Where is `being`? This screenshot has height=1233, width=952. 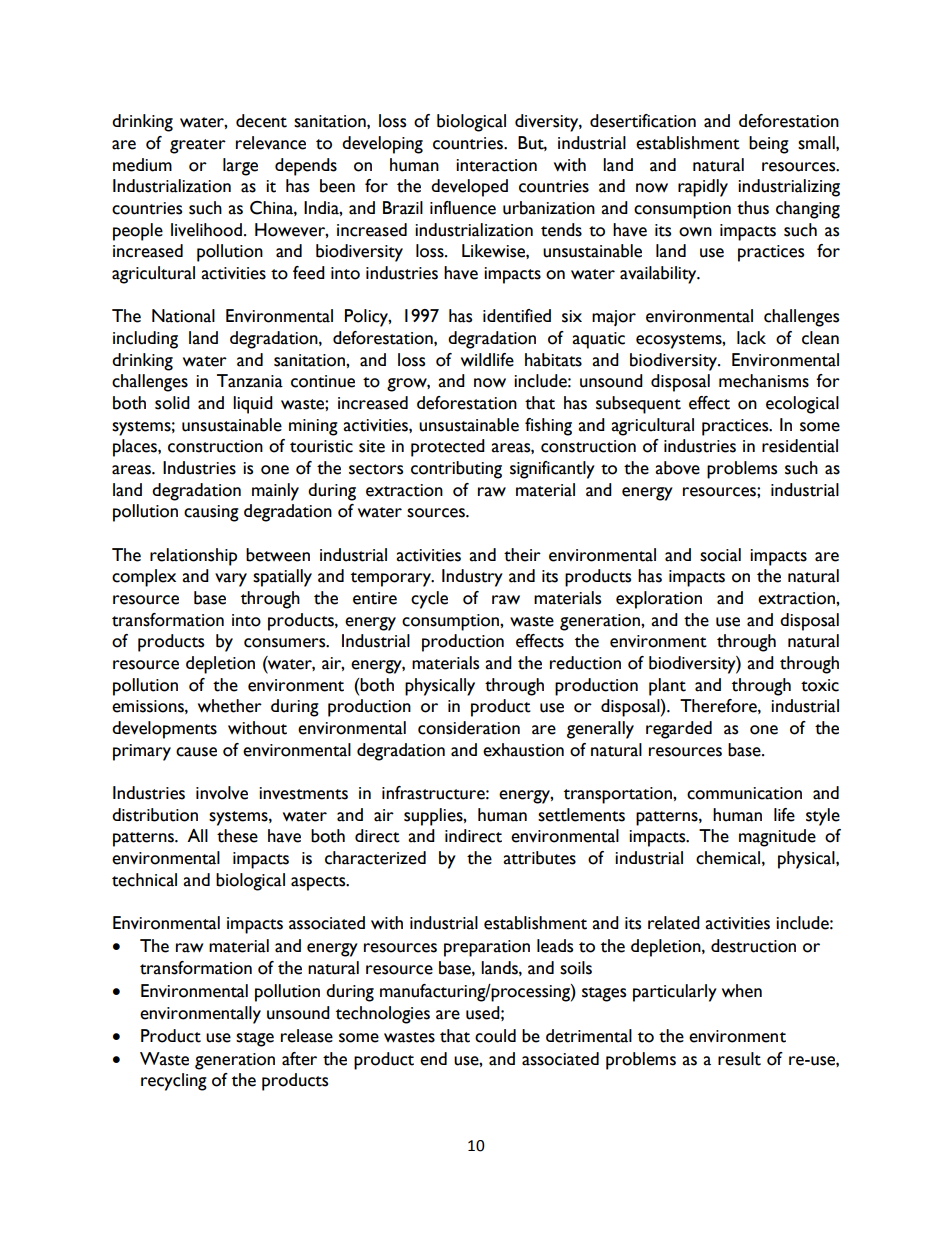
being is located at coordinates (769, 145).
